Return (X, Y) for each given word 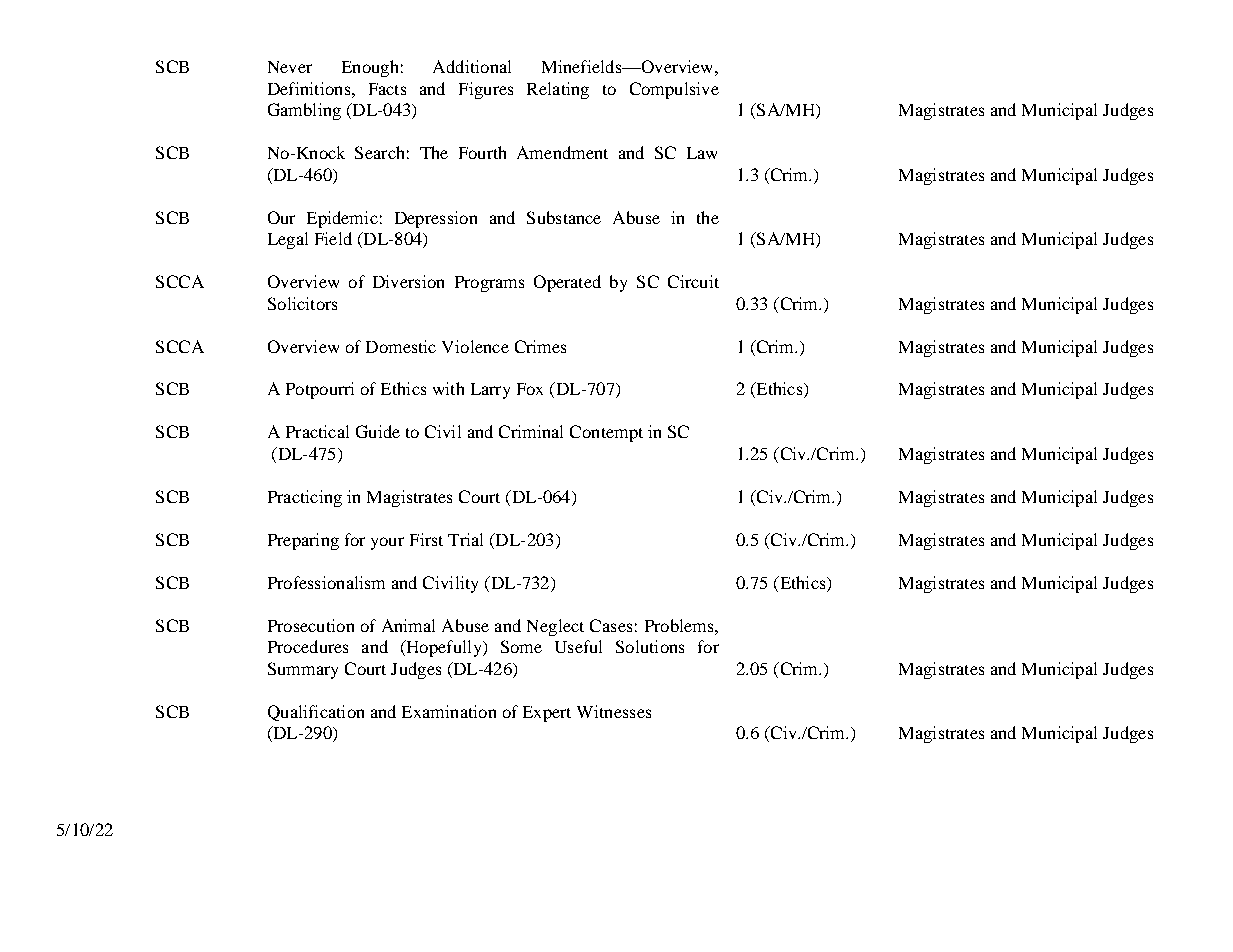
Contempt (606, 433)
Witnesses (614, 711)
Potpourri (320, 390)
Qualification (316, 713)
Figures (486, 90)
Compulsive (674, 90)
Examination (449, 711)
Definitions (310, 88)
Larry (490, 391)
